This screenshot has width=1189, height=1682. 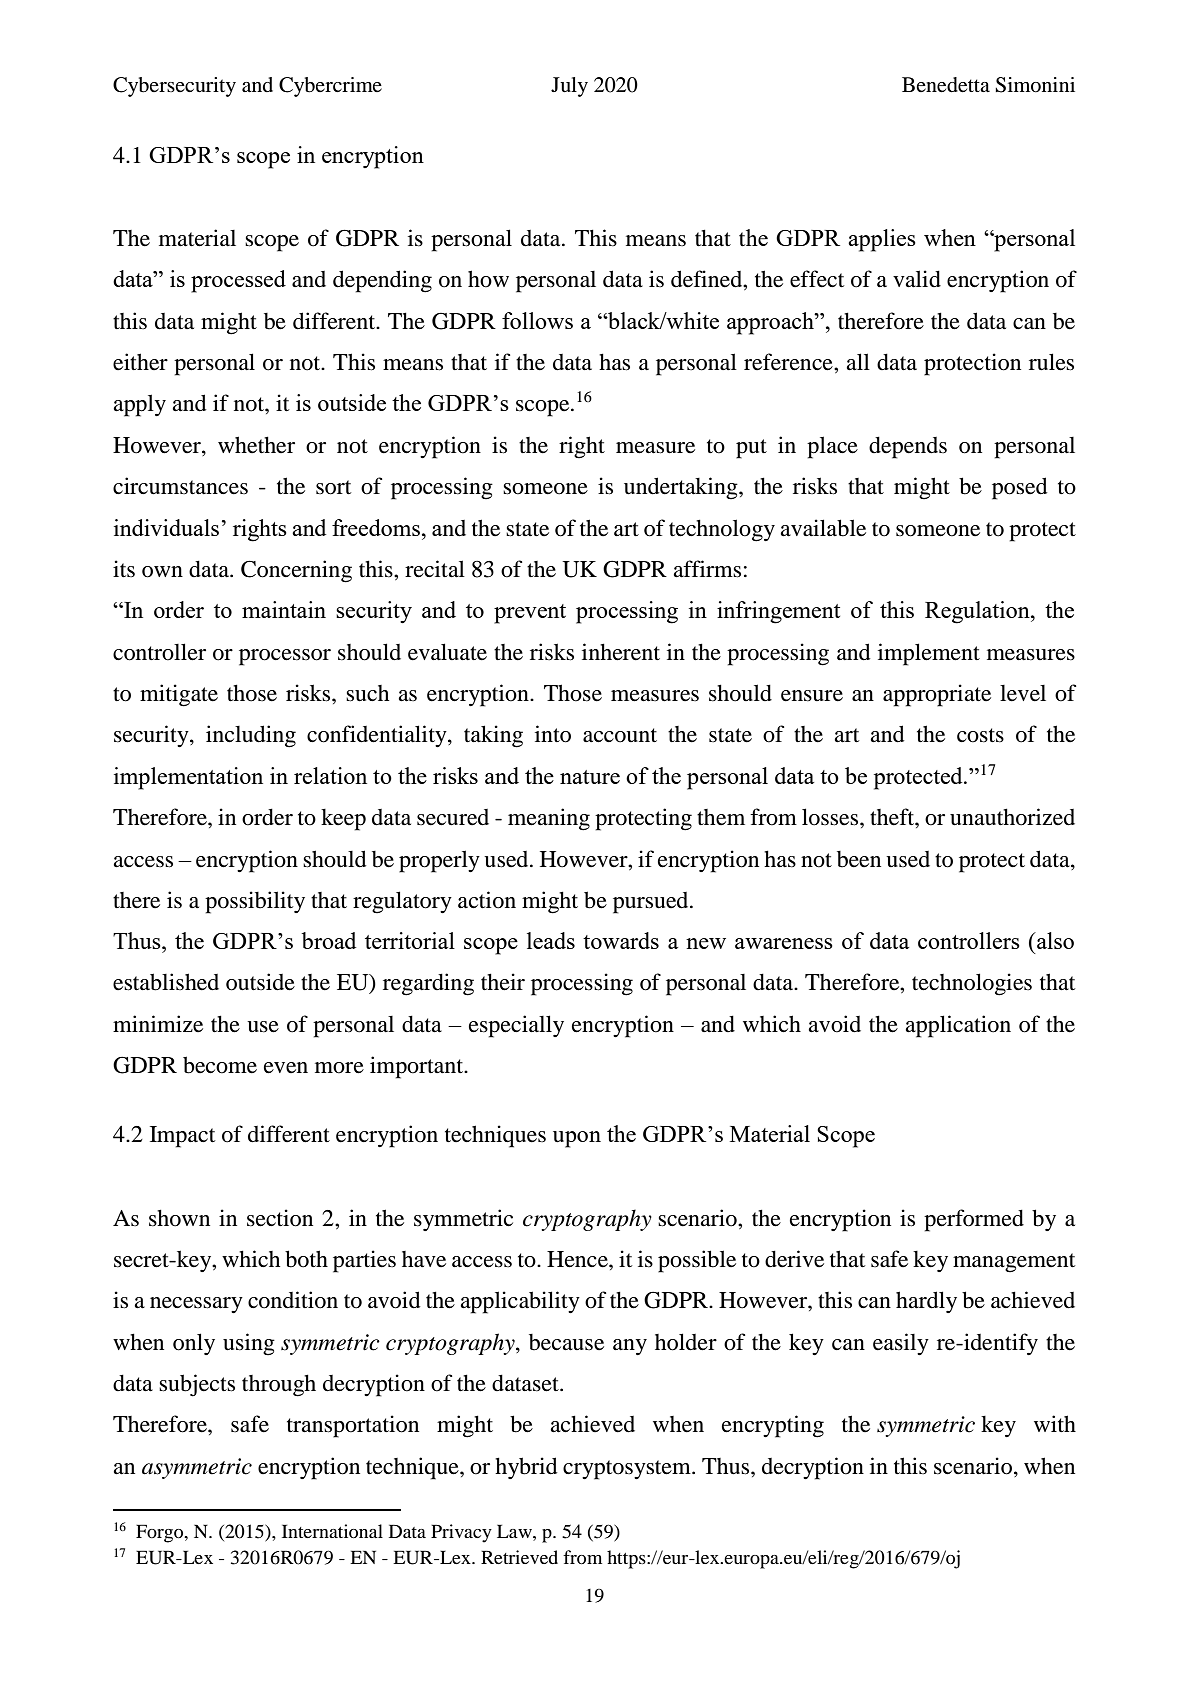 I want to click on unauthorized, so click(x=1012, y=817).
